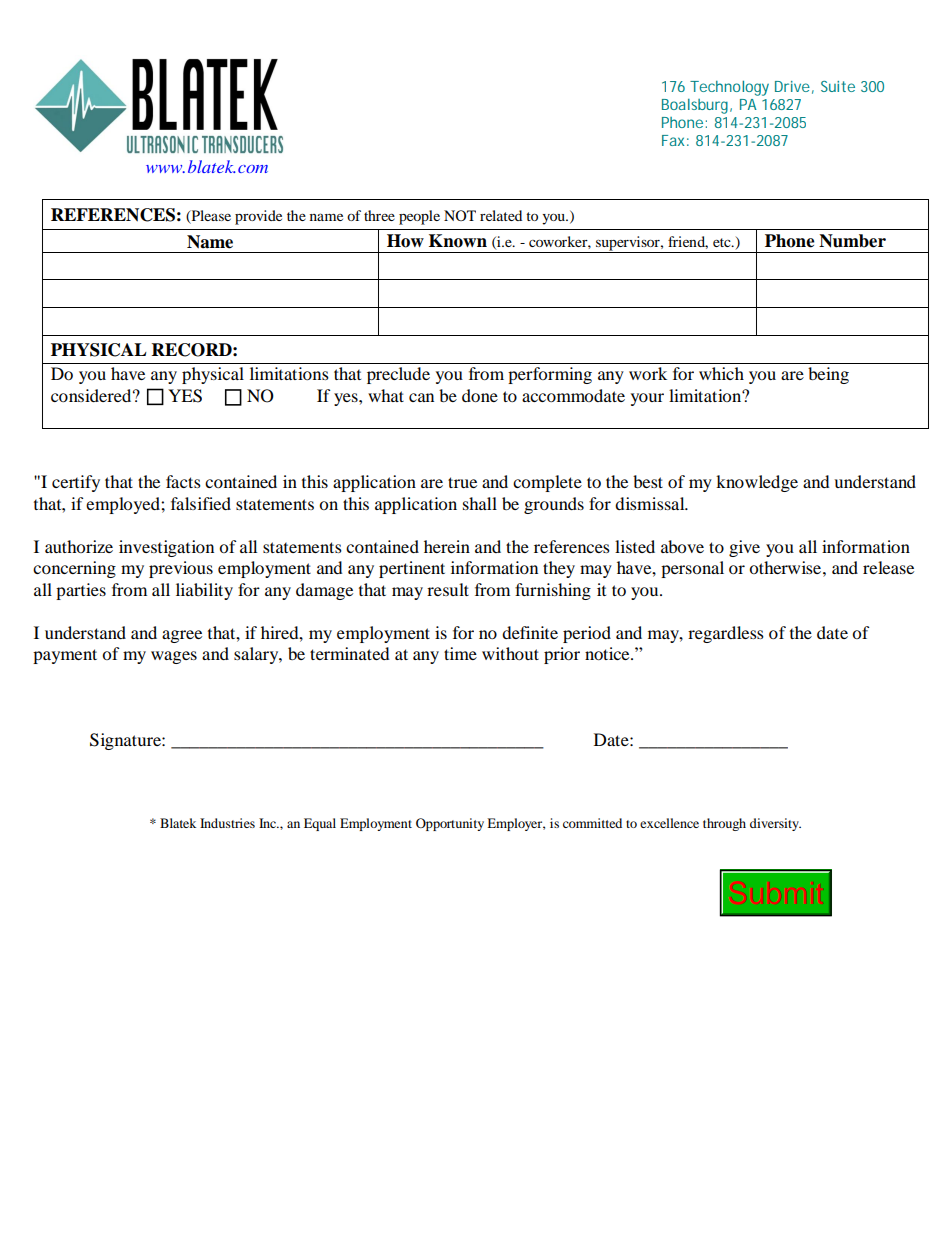 The width and height of the image is (952, 1233). Describe the element at coordinates (258, 217) in the image. I see `provide` at that location.
